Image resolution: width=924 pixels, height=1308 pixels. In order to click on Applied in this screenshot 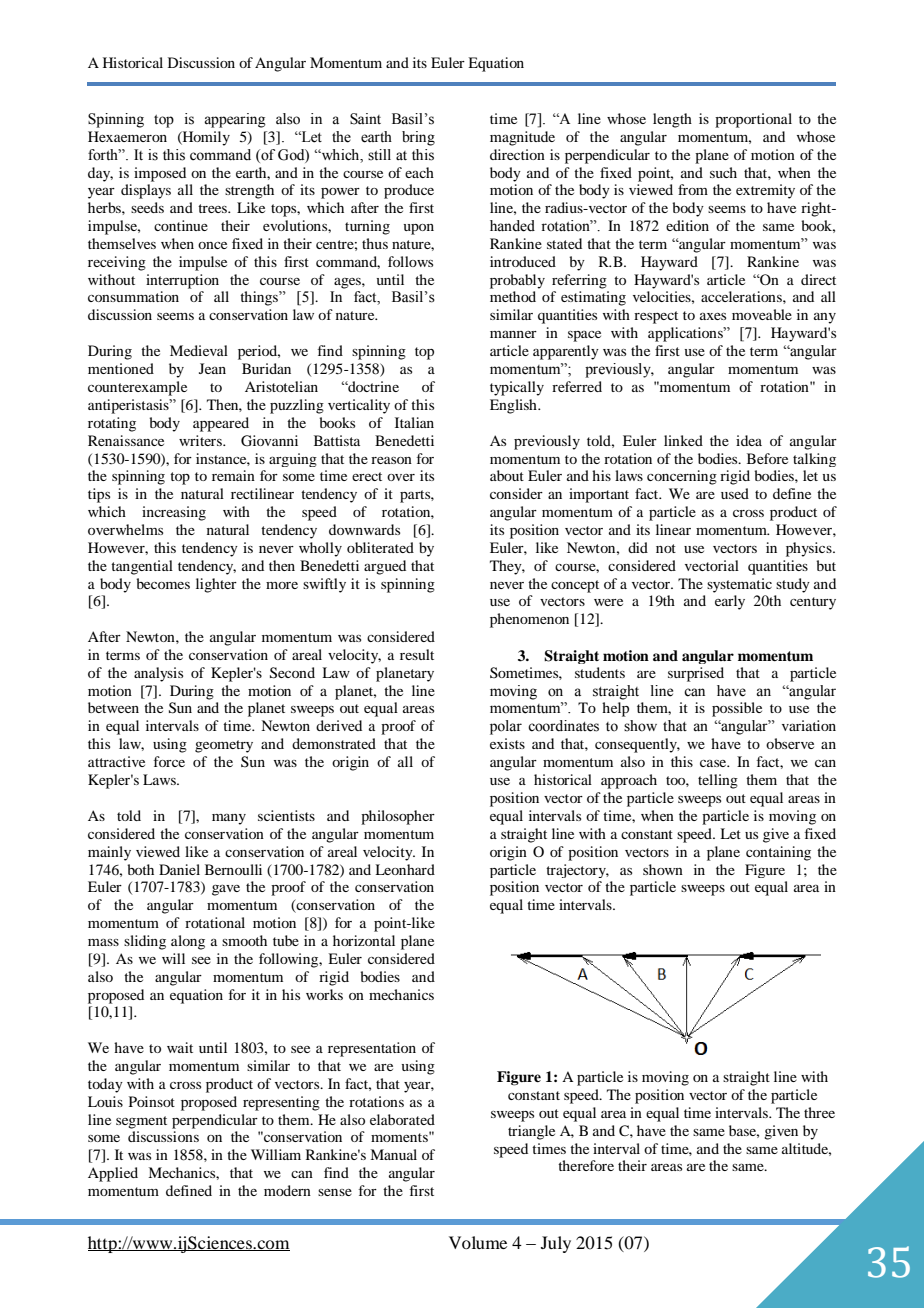, I will do `click(113, 1174)`.
